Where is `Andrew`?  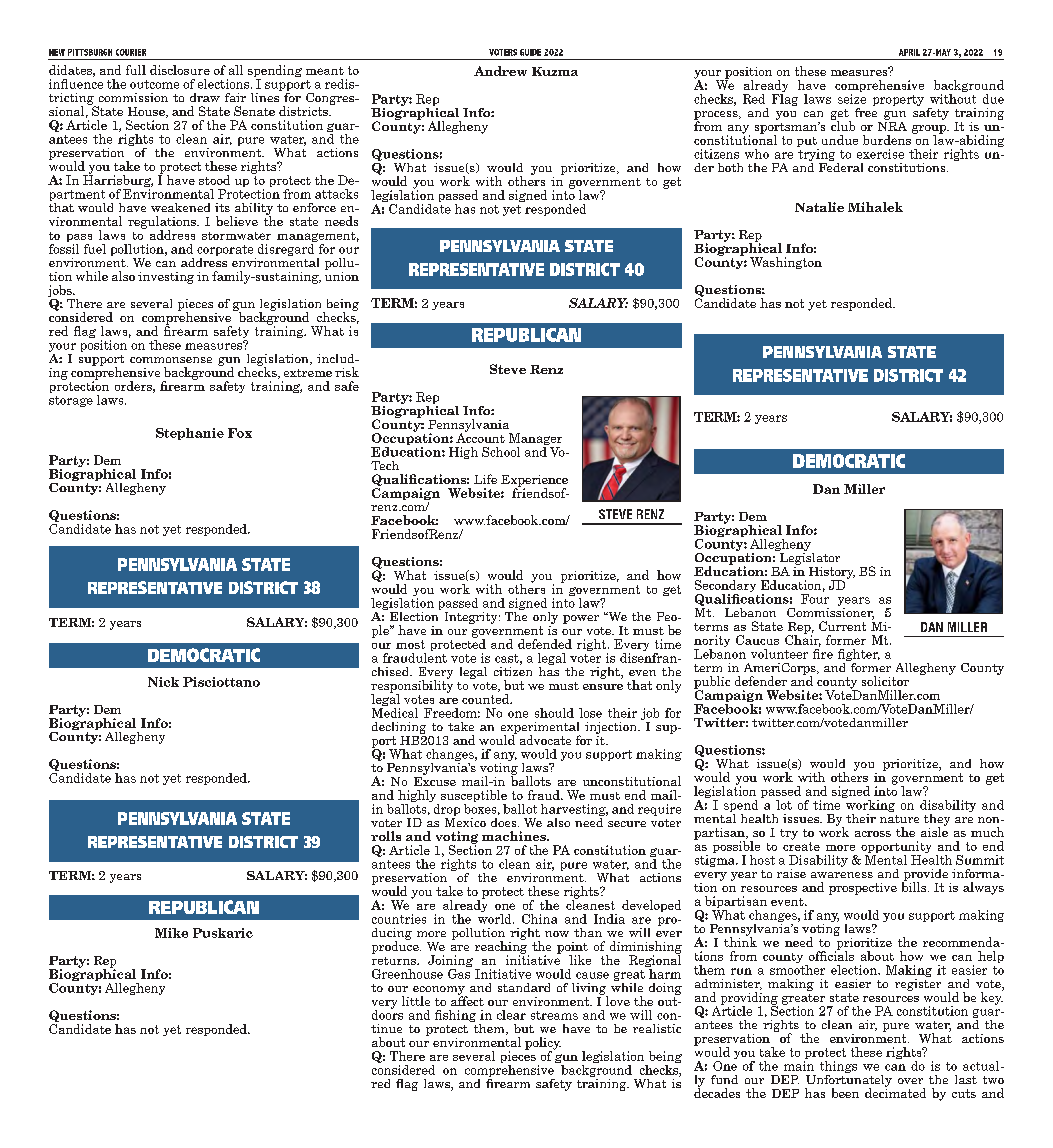 Andrew is located at coordinates (500, 71).
